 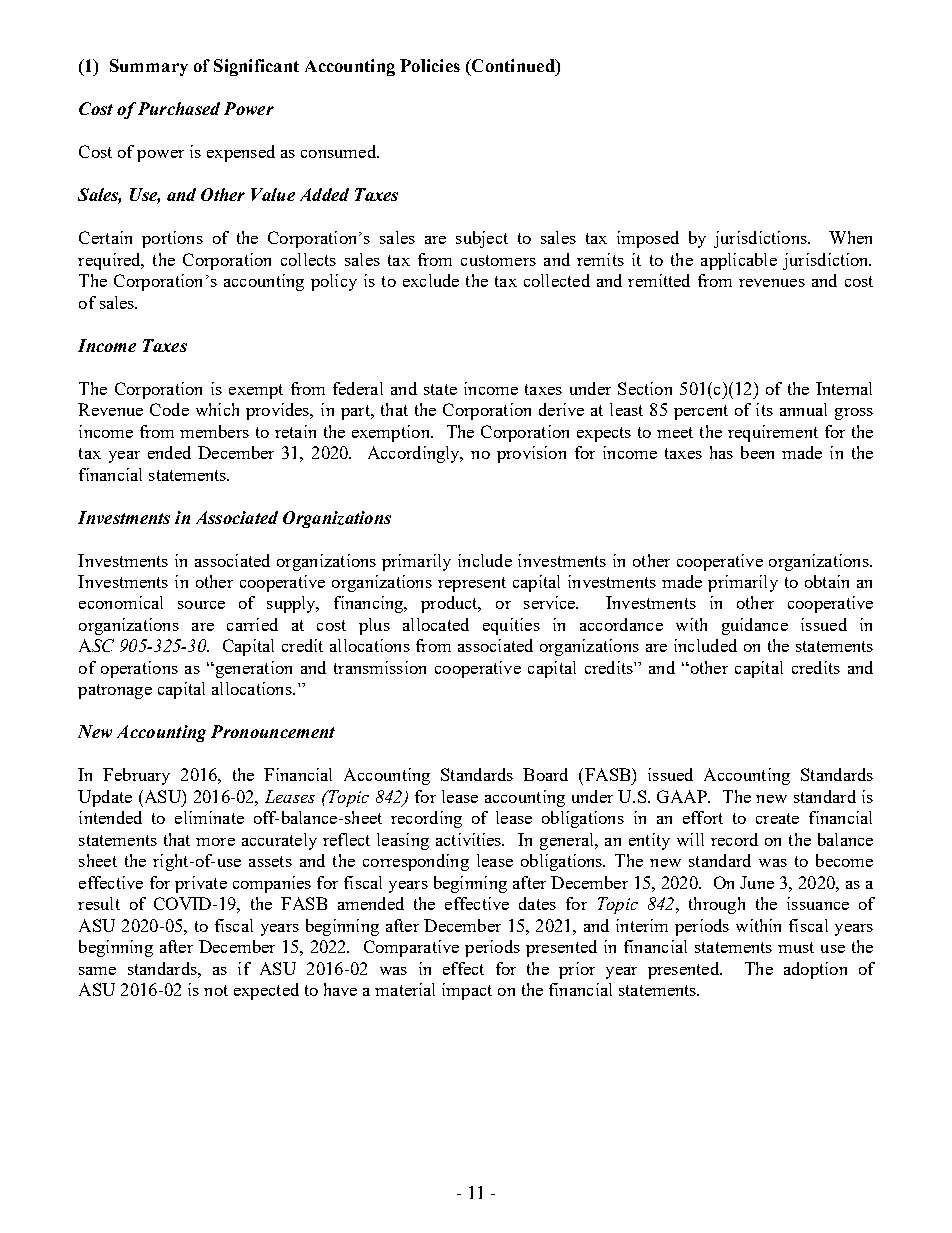 What do you see at coordinates (467, 991) in the image?
I see `impact` at bounding box center [467, 991].
